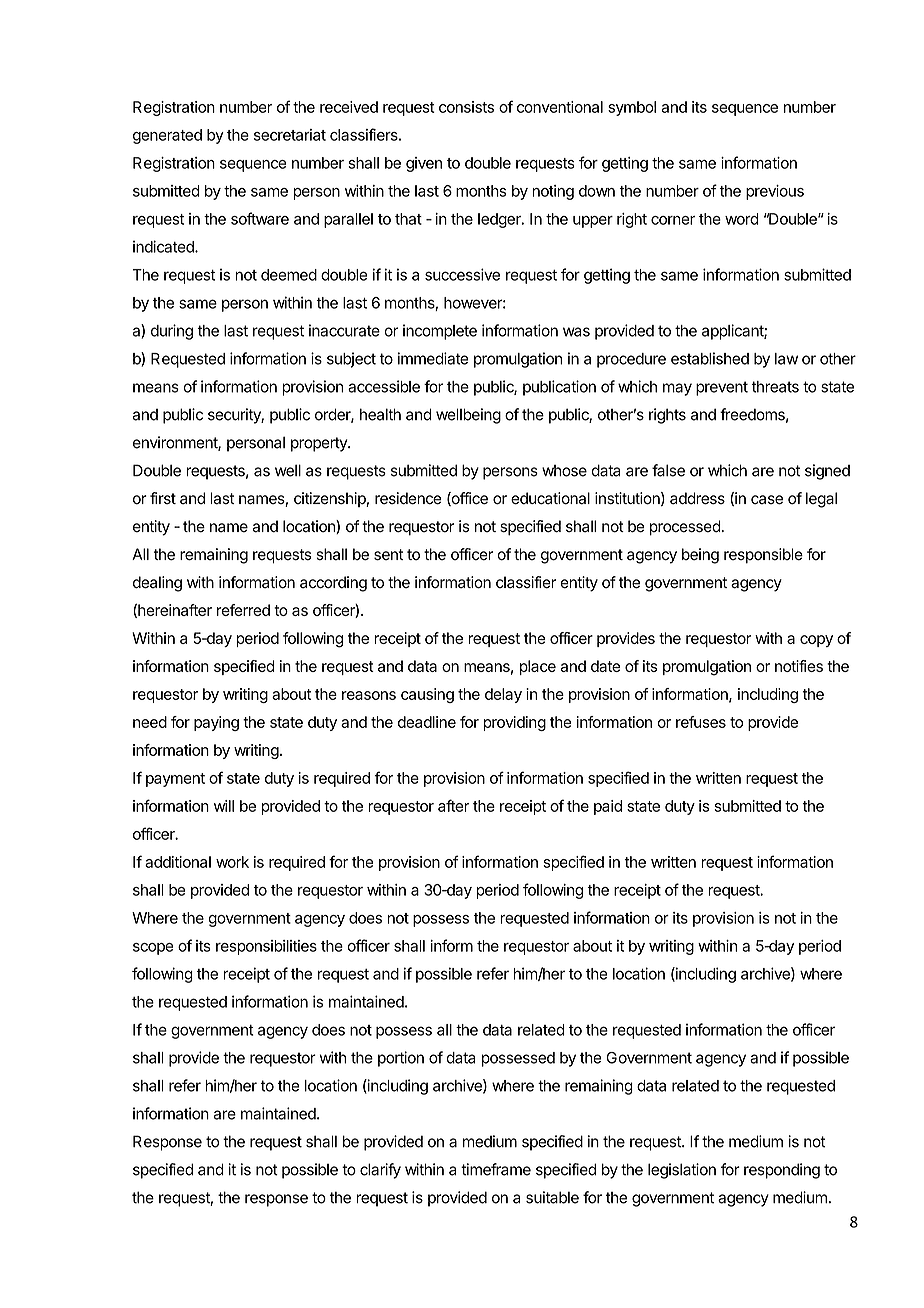 The image size is (924, 1308). What do you see at coordinates (701, 722) in the document?
I see `refuses` at bounding box center [701, 722].
